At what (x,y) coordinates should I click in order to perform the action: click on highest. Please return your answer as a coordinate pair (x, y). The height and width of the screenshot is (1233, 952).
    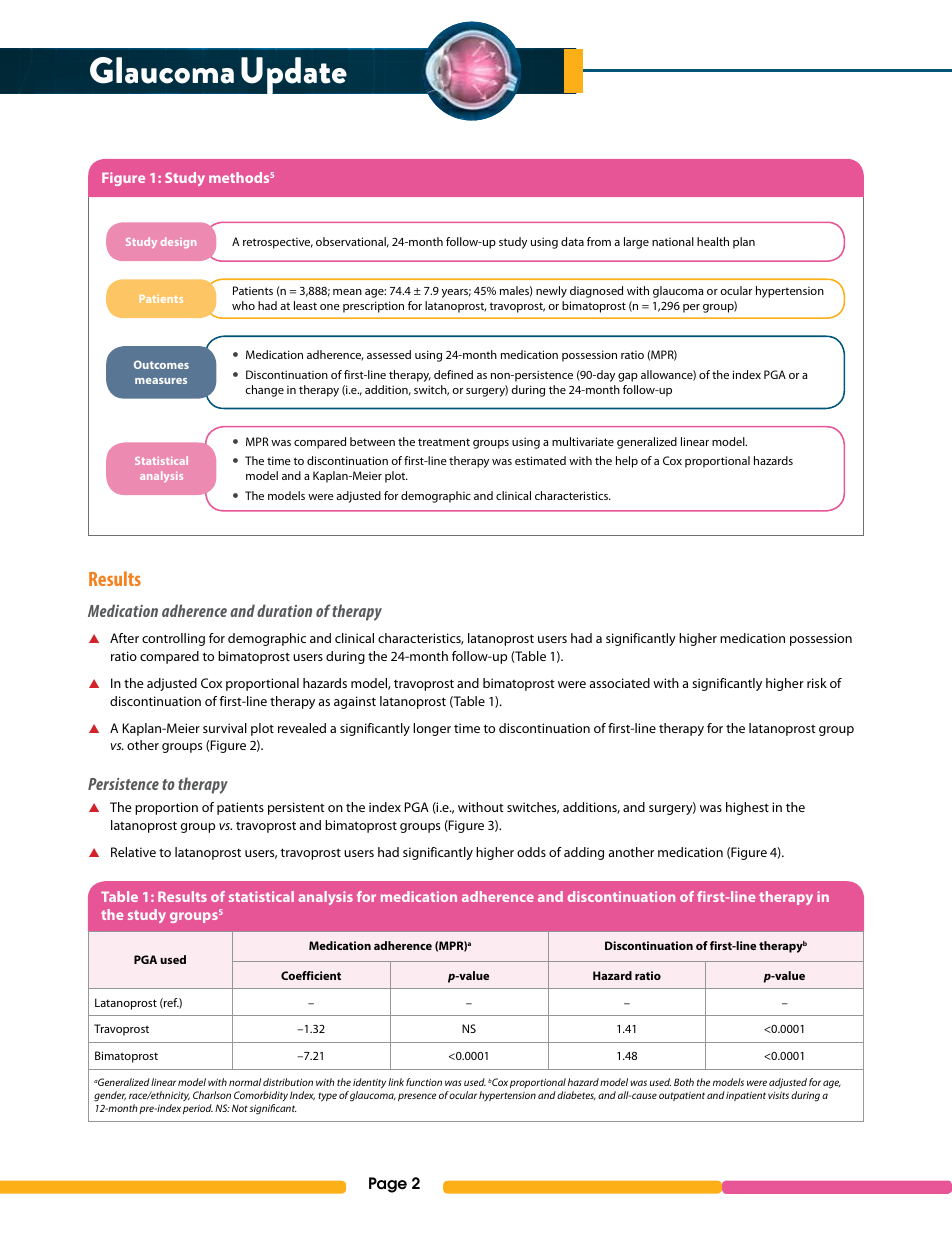
    Looking at the image, I should click on (747, 808).
